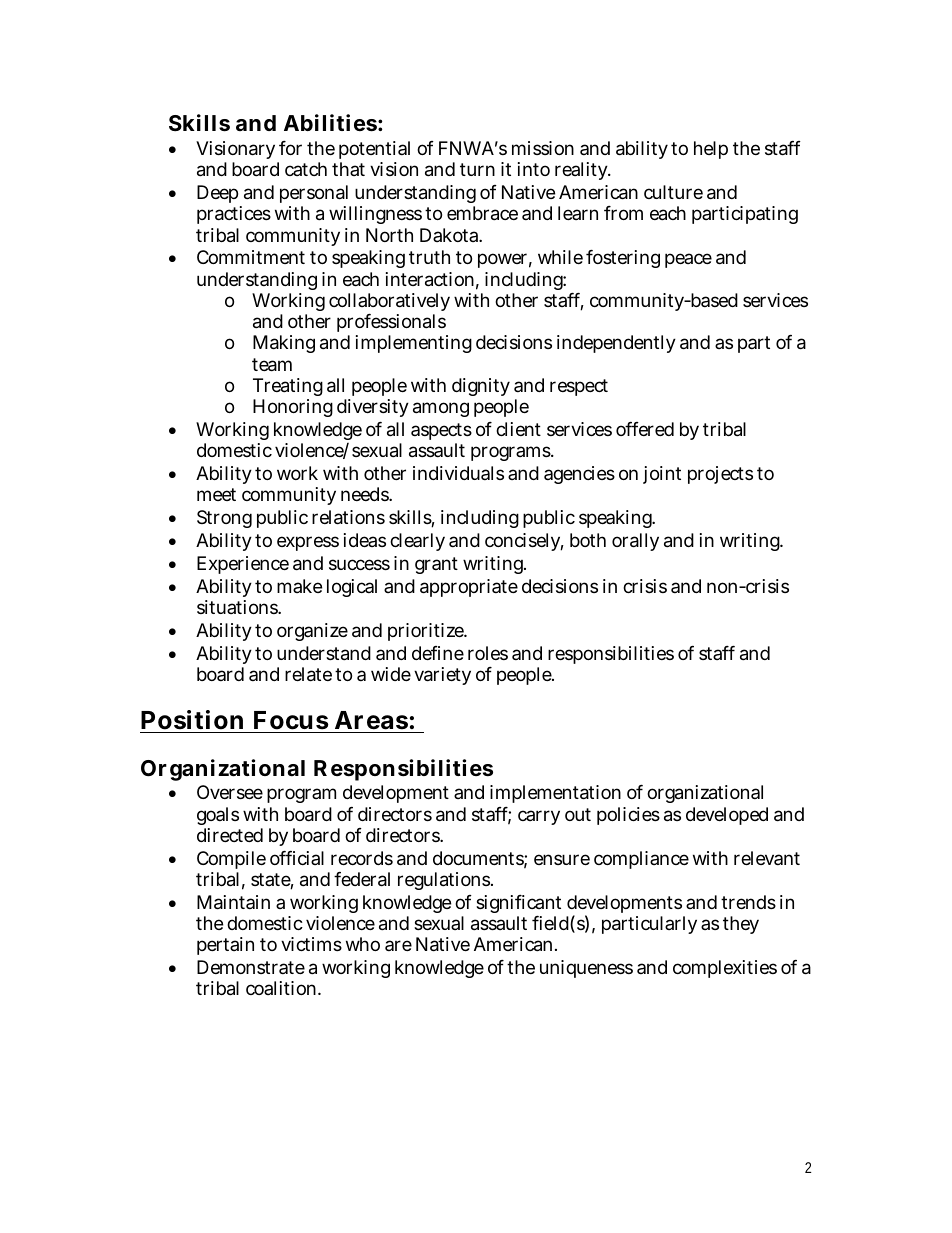 The width and height of the page is (952, 1233). What do you see at coordinates (481, 387) in the page?
I see `dignity` at bounding box center [481, 387].
